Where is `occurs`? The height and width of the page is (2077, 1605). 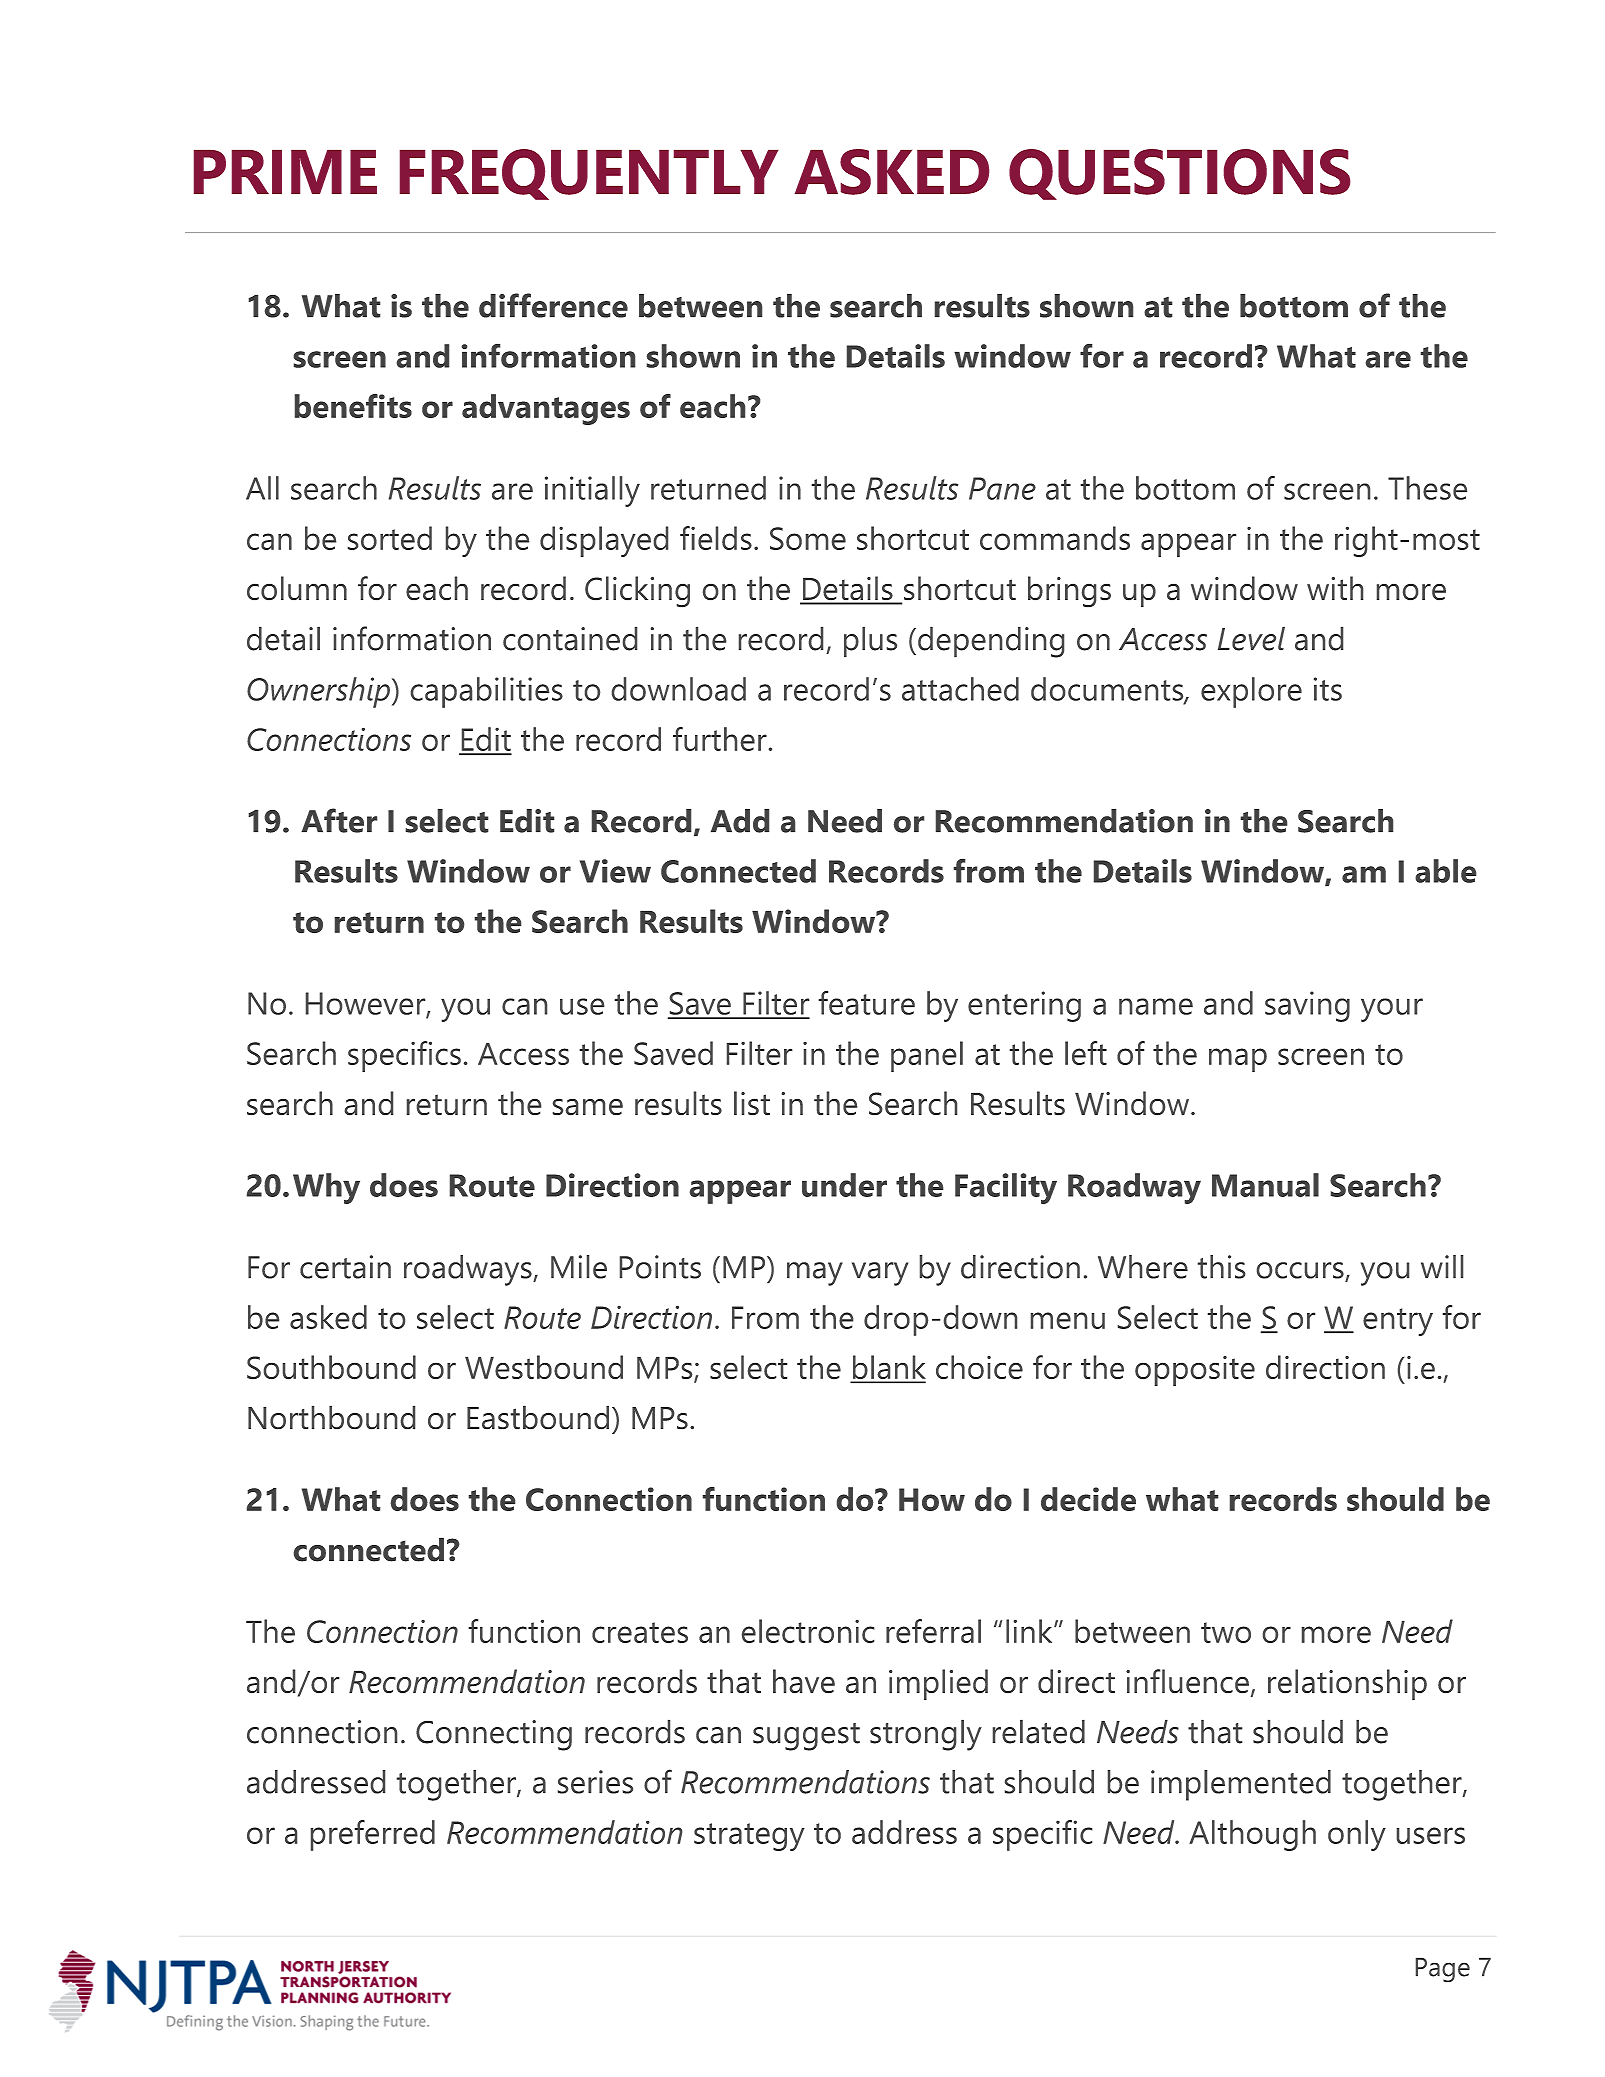
occurs is located at coordinates (1300, 1270).
